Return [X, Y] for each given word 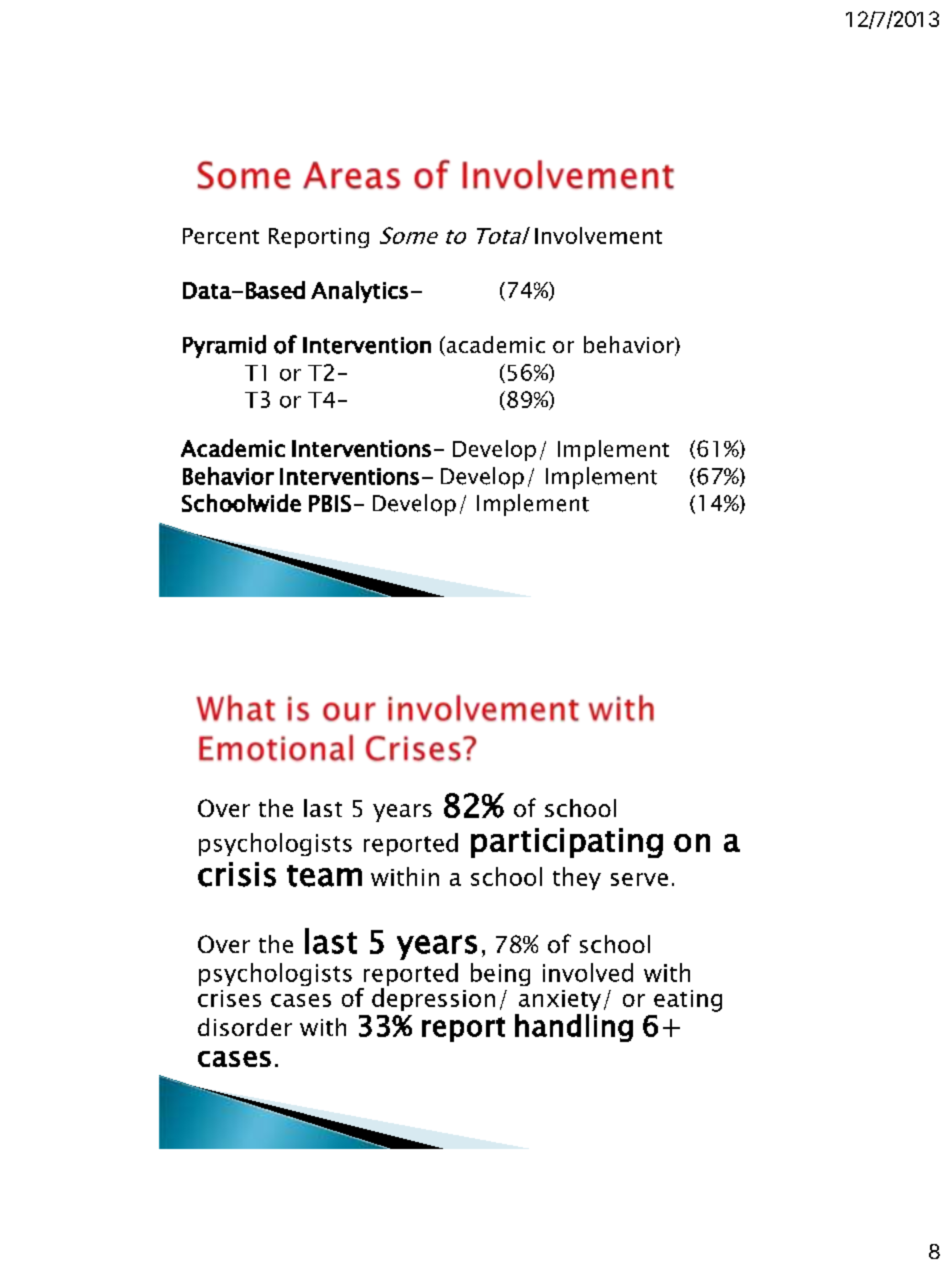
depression [433, 999]
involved [588, 972]
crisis [237, 874]
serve [639, 879]
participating [567, 843]
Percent [221, 236]
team [324, 876]
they [577, 878]
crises [229, 998]
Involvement [598, 235]
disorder [245, 1027]
